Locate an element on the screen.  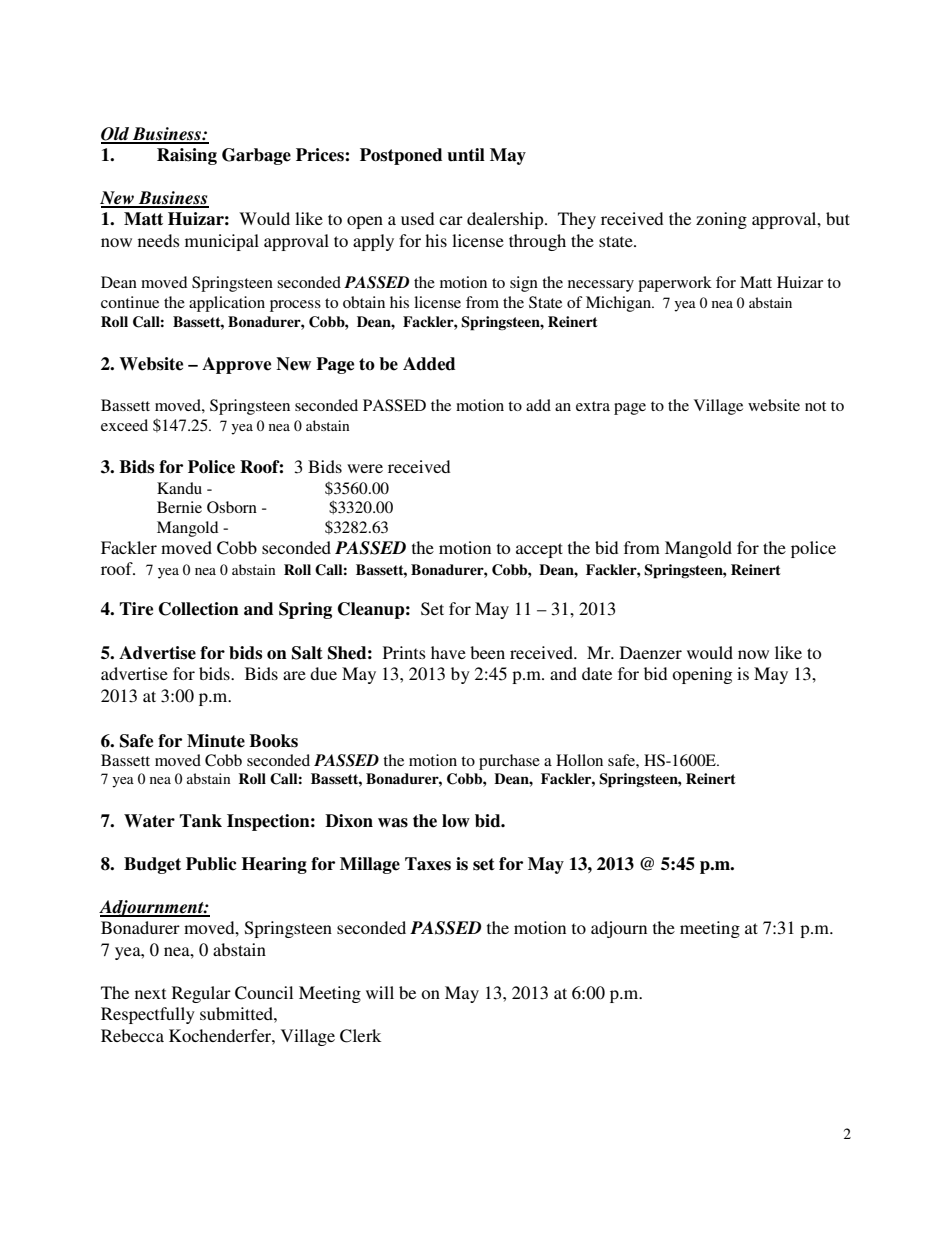
Osborn is located at coordinates (232, 507).
